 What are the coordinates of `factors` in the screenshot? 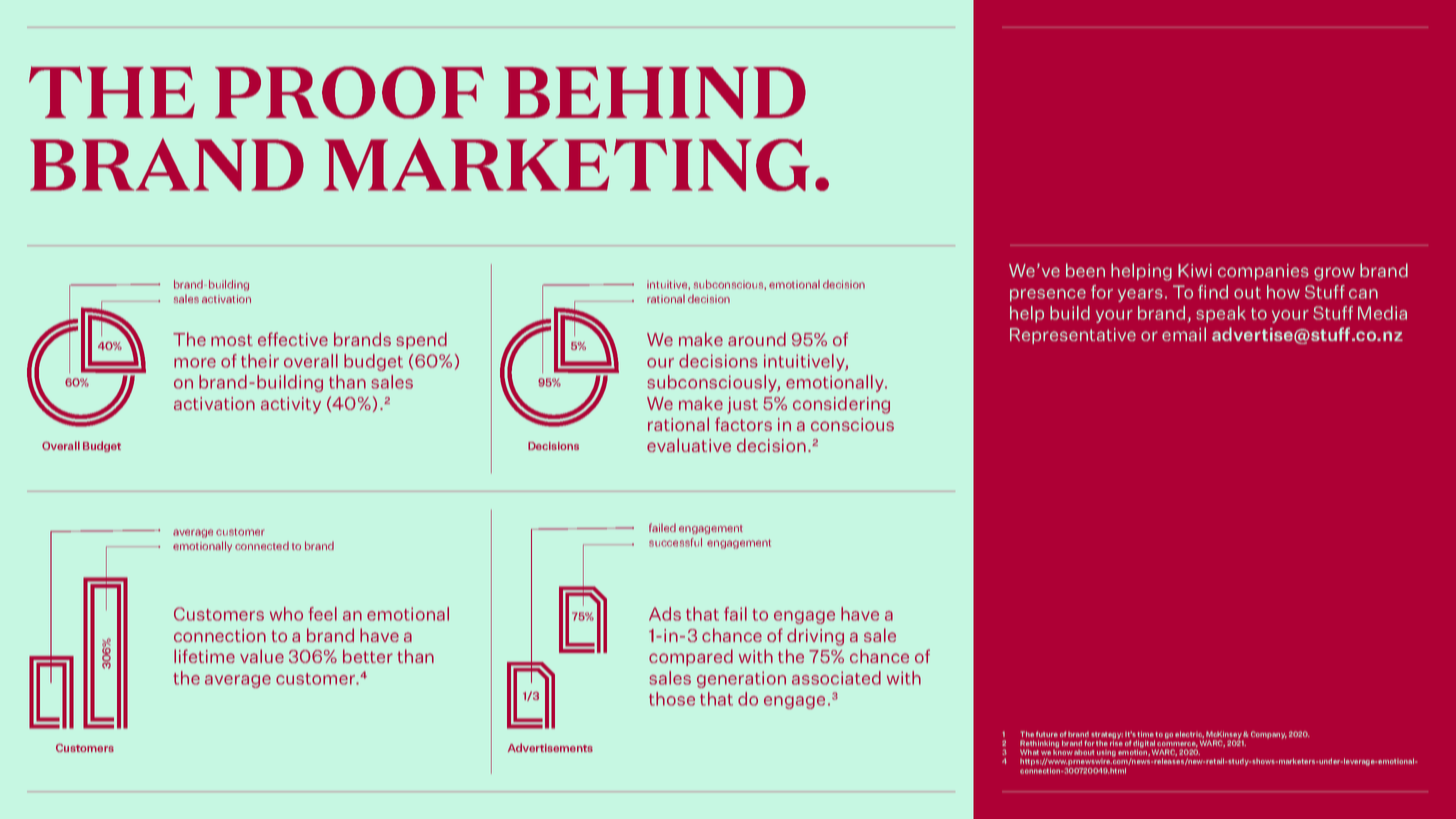 It's located at (743, 424).
